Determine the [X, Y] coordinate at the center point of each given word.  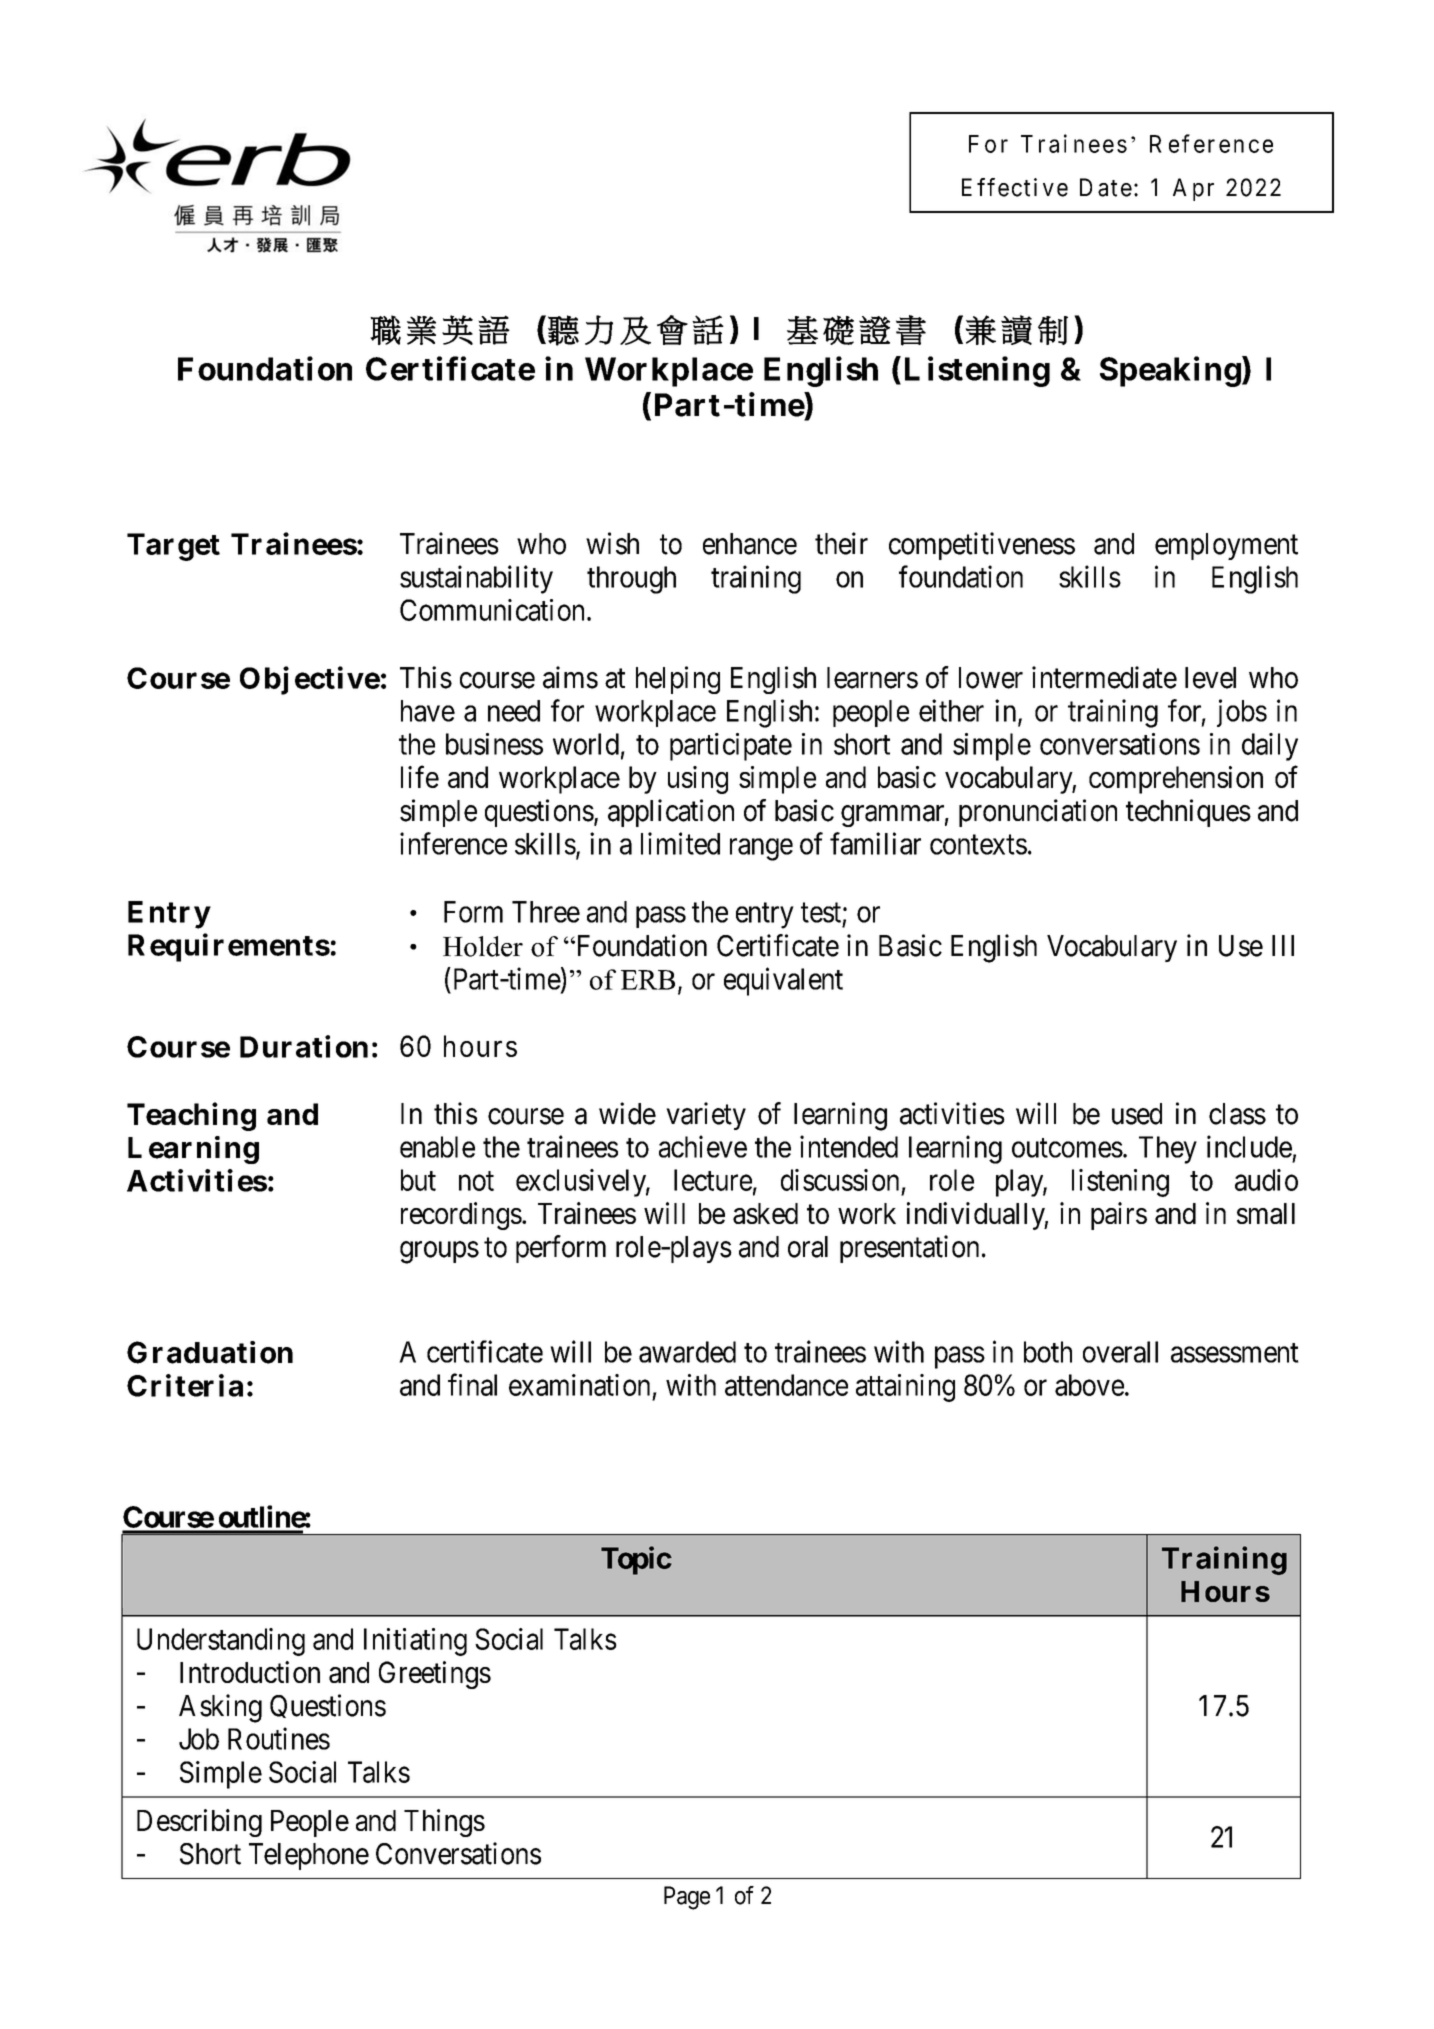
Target [173, 547]
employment [1226, 546]
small [1266, 1213]
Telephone [309, 1856]
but [418, 1180]
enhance [750, 544]
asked [765, 1213]
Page [687, 1898]
